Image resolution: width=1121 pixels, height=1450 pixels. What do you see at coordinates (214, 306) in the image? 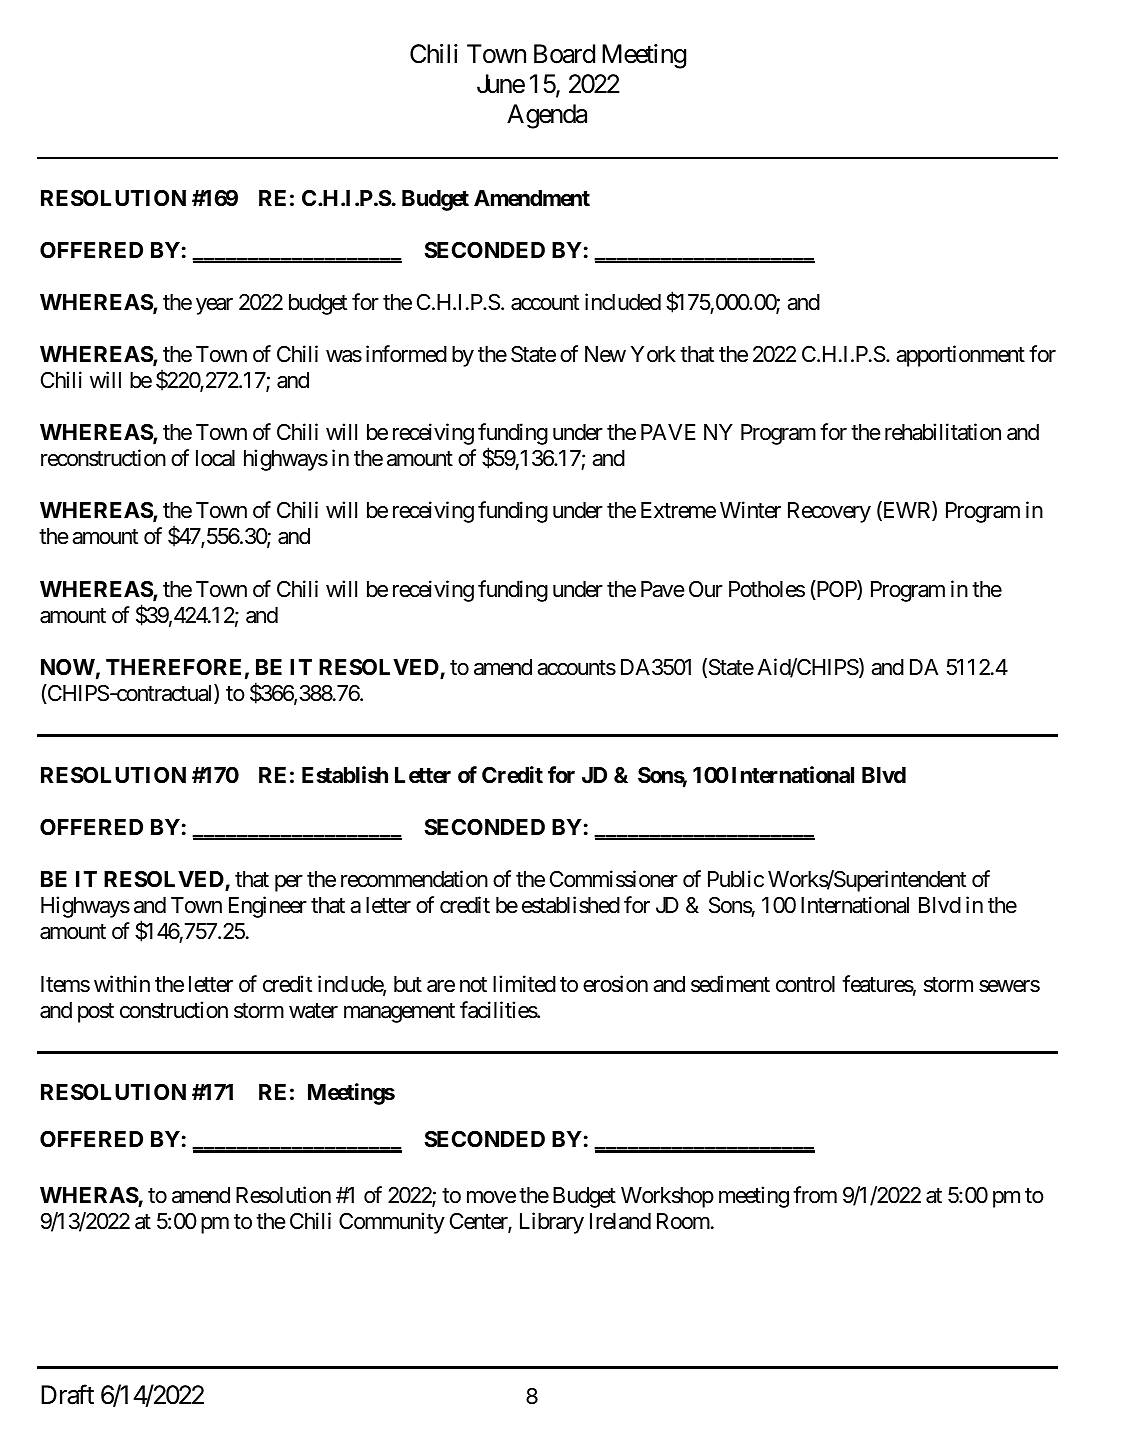
I see `year` at bounding box center [214, 306].
